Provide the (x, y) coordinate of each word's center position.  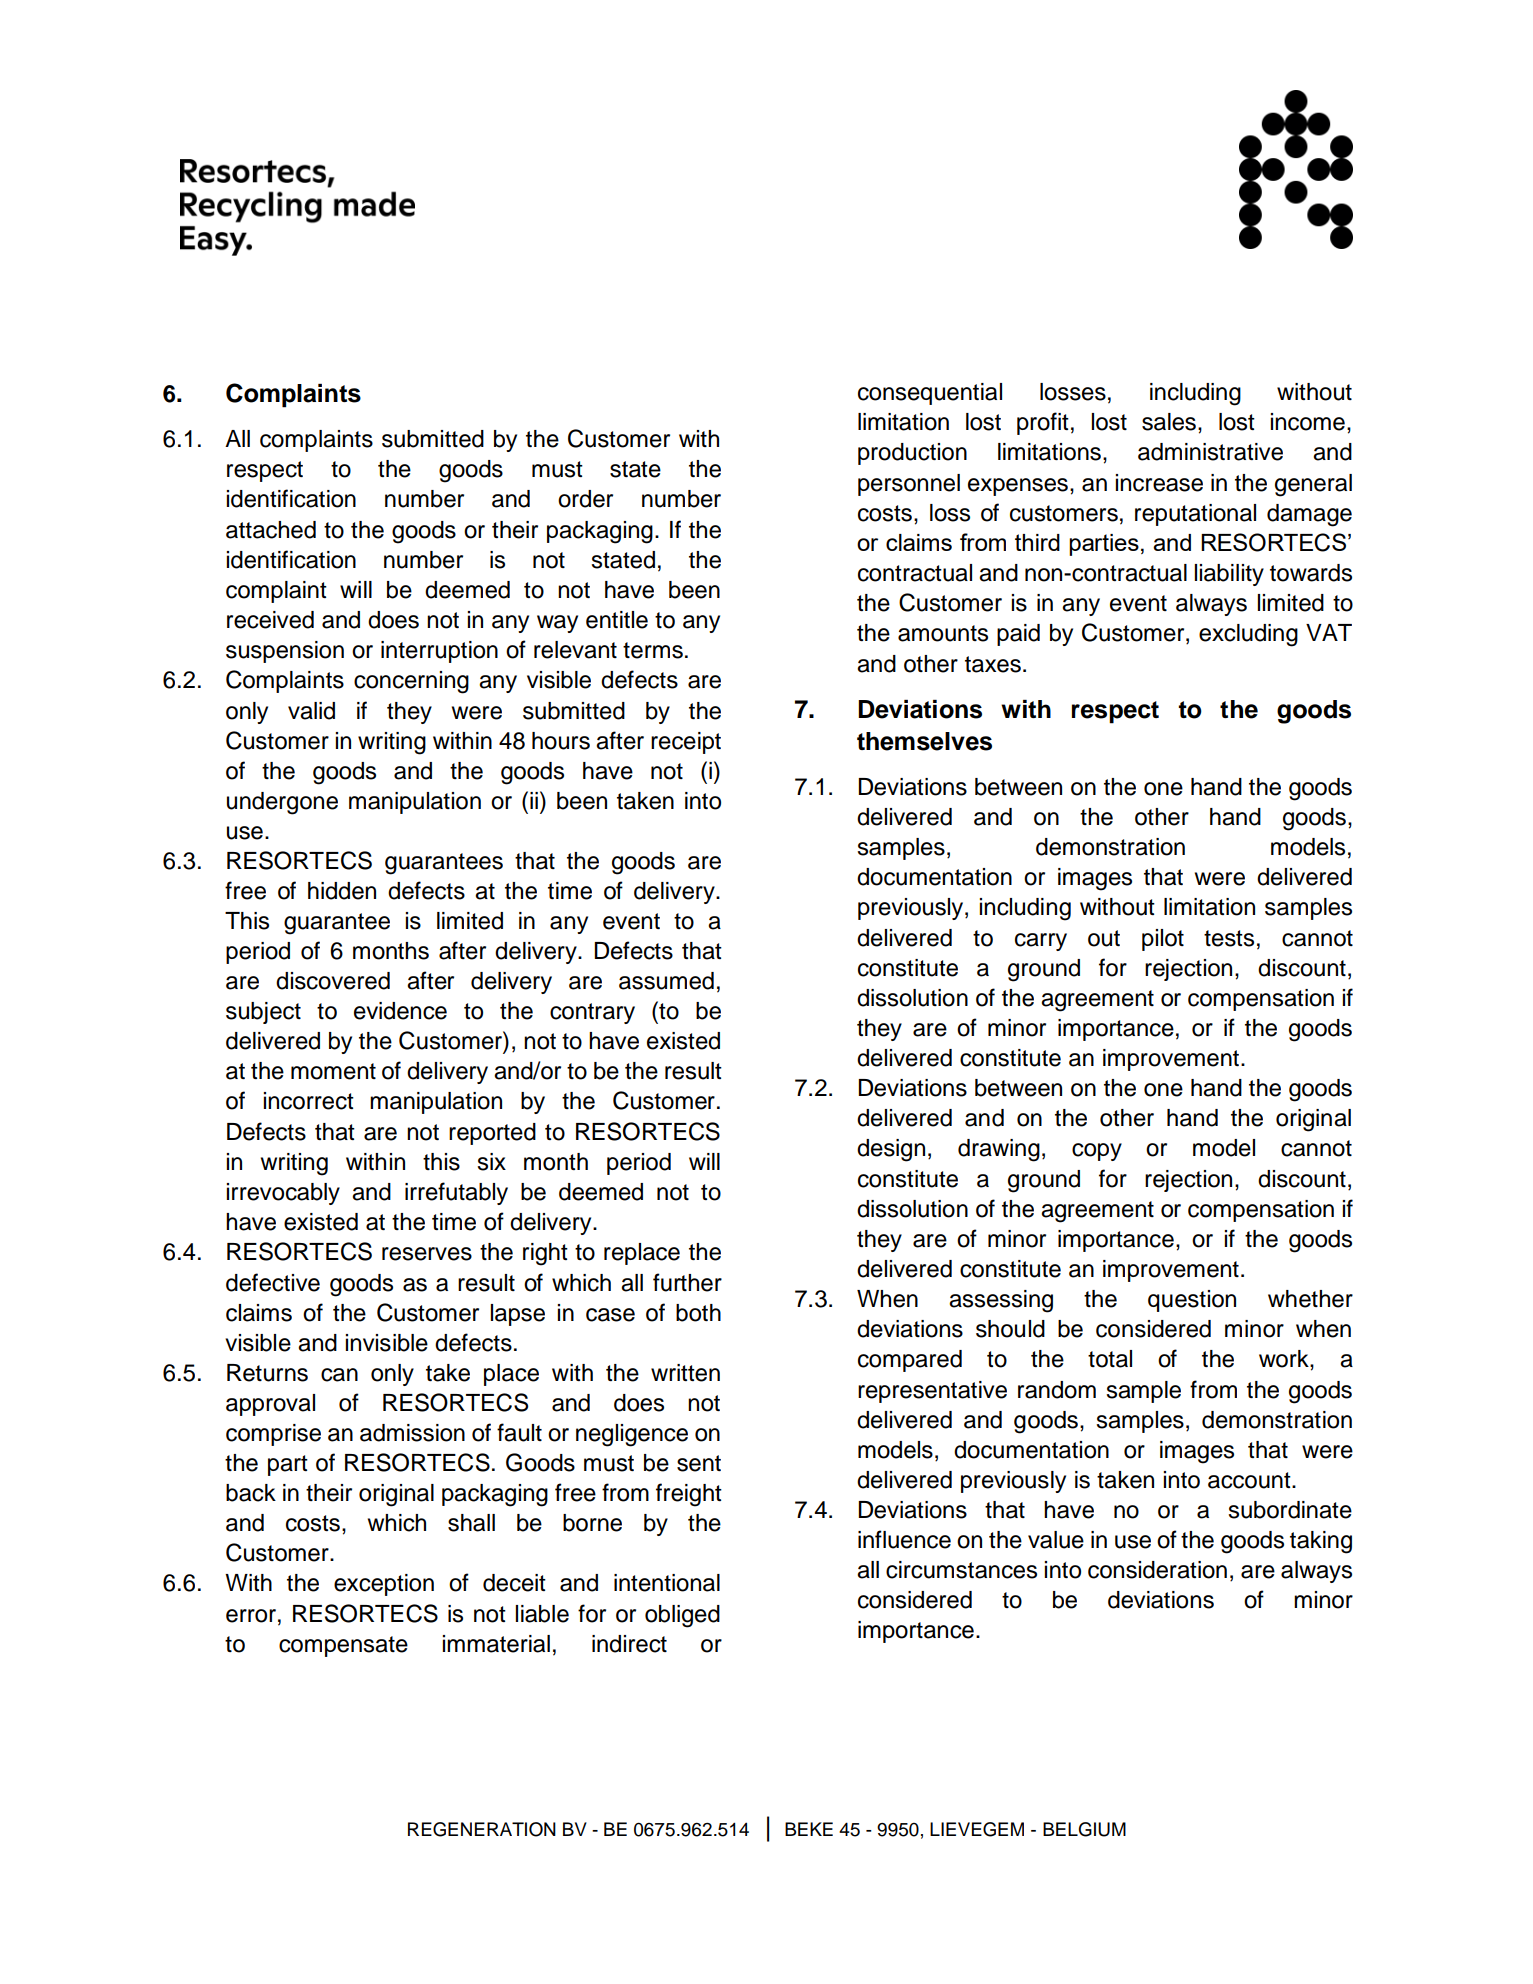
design (891, 1150)
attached (271, 530)
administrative (1210, 452)
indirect (629, 1644)
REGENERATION (482, 1829)
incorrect (309, 1101)
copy (1097, 1152)
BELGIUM (1084, 1829)
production (912, 454)
